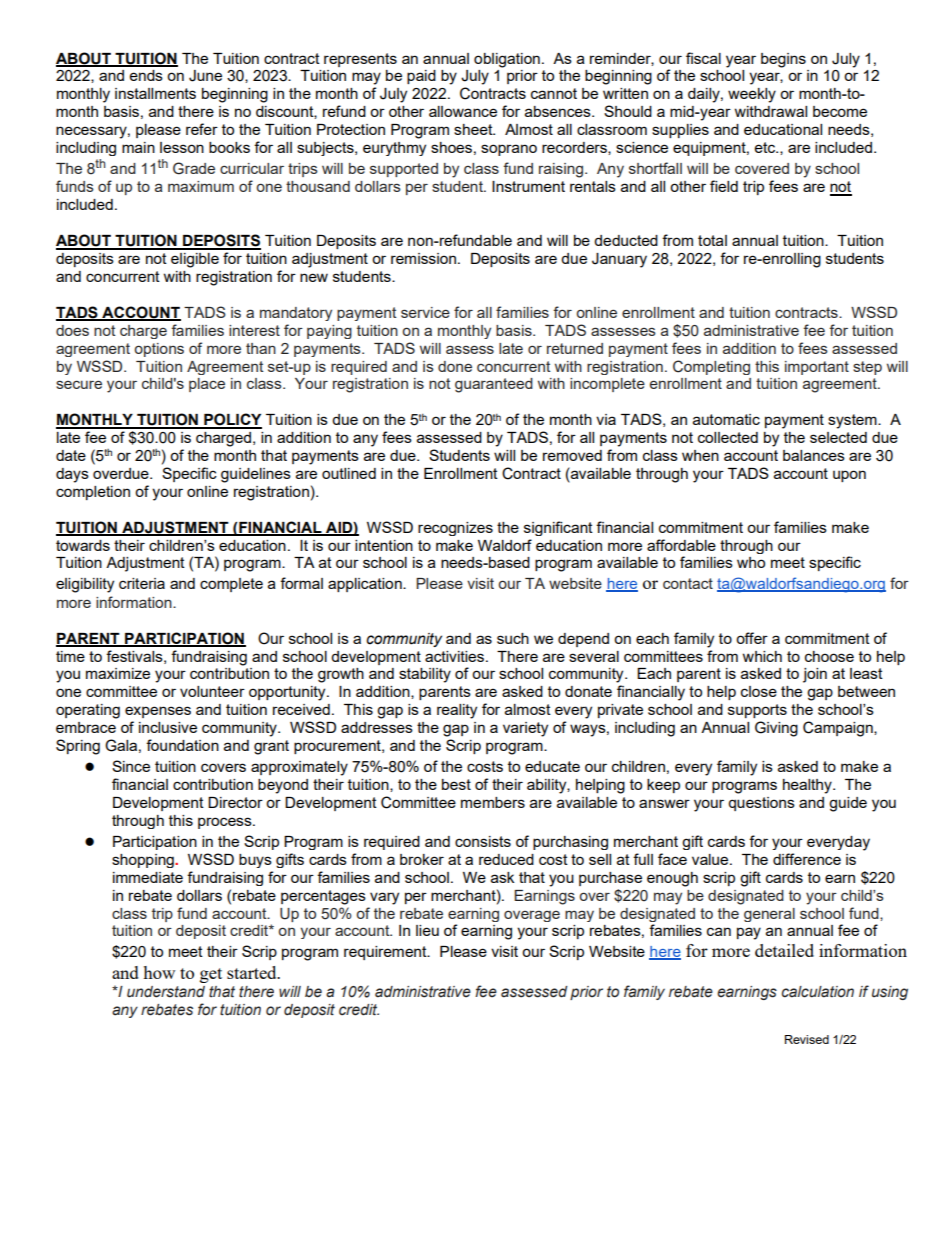  What do you see at coordinates (808, 786) in the page?
I see `healthy` at bounding box center [808, 786].
